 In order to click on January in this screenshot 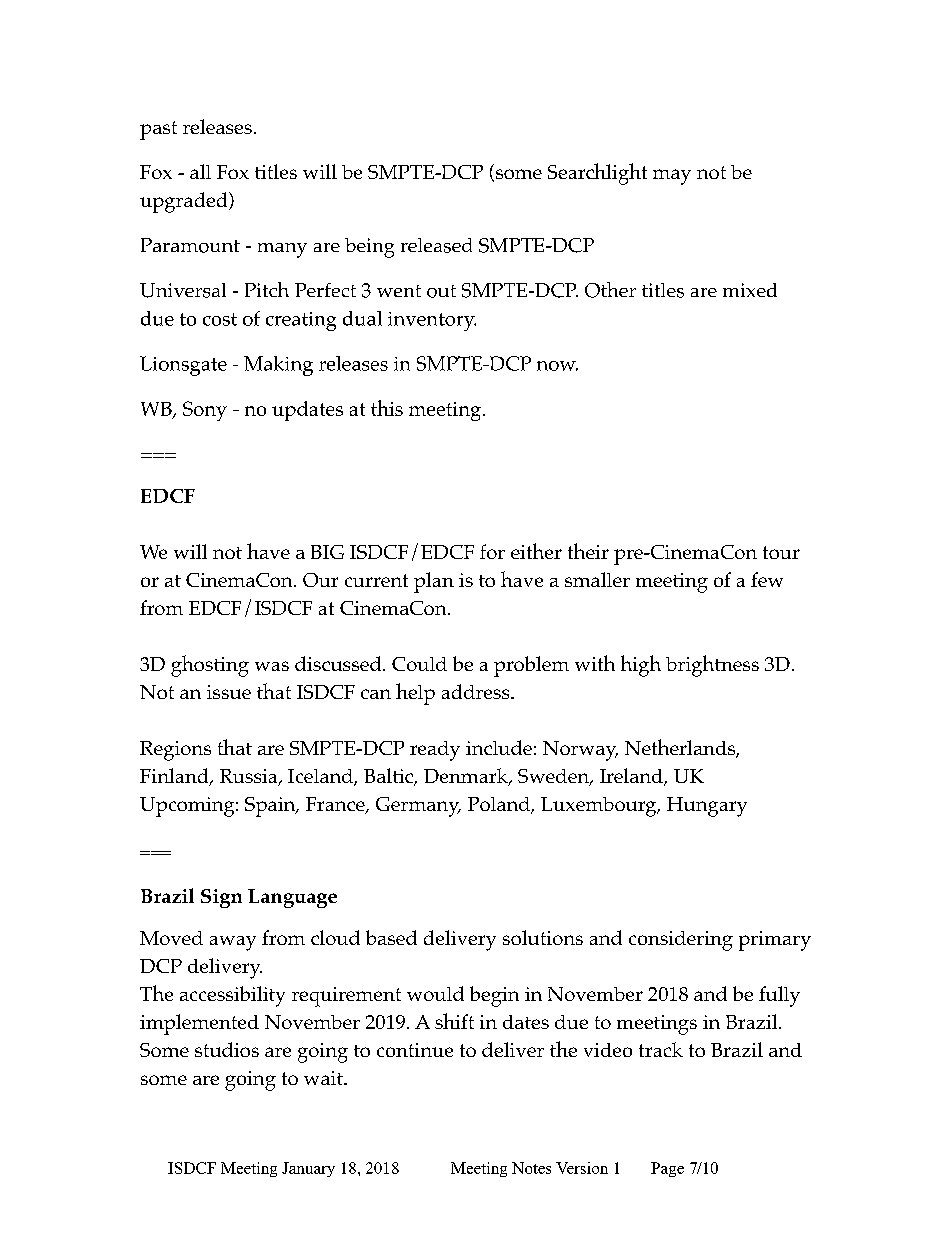, I will do `click(308, 1169)`.
